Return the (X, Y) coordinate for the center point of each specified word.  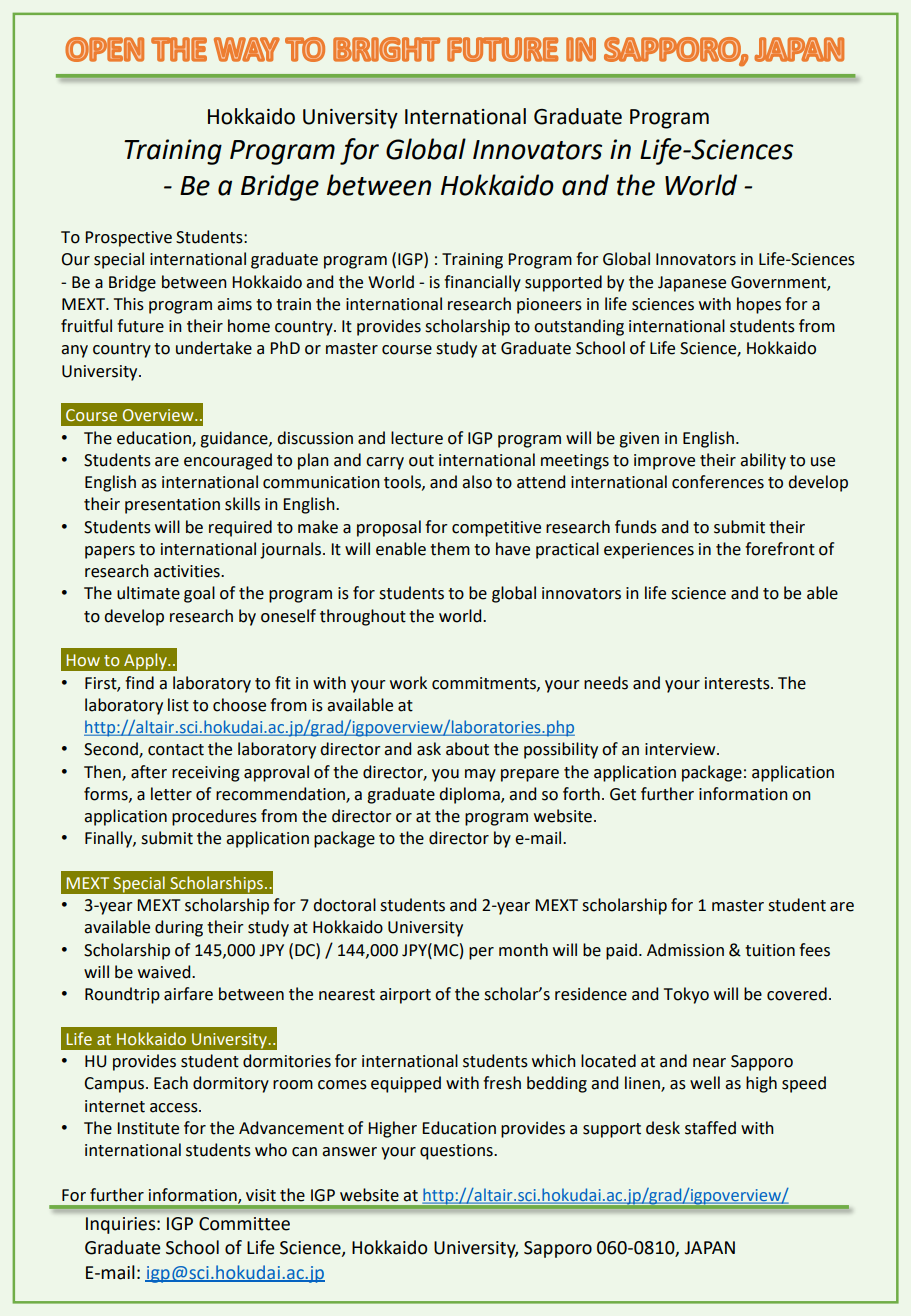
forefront (780, 549)
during (179, 928)
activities (188, 571)
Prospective (128, 239)
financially (482, 283)
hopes (759, 305)
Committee (244, 1224)
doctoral (344, 905)
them (450, 549)
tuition (770, 950)
